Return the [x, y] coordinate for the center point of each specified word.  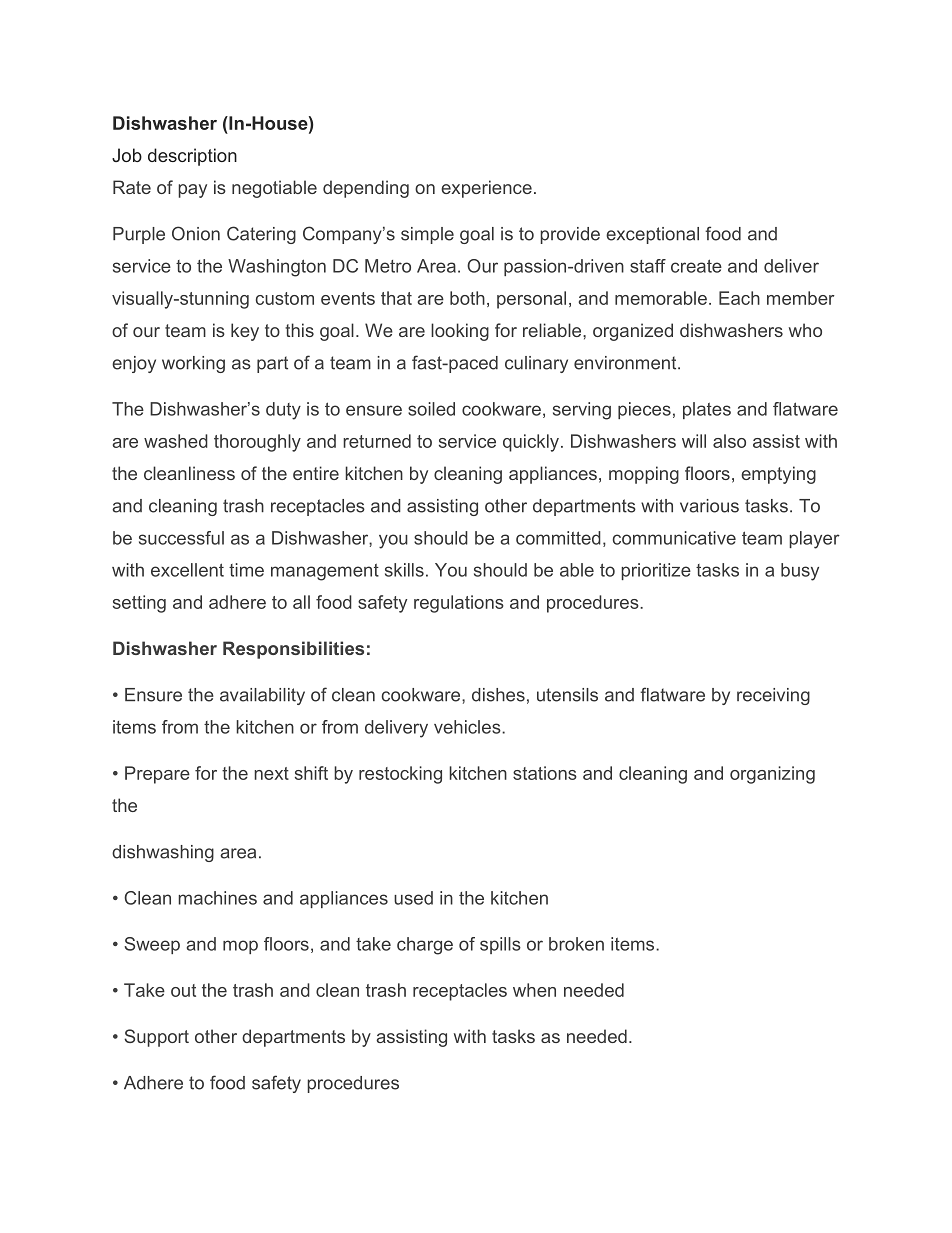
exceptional [652, 235]
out [183, 990]
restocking [400, 775]
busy [800, 572]
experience [486, 189]
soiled [431, 409]
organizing [772, 775]
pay [192, 191]
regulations [459, 604]
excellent [187, 570]
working [193, 364]
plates [707, 410]
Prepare [157, 775]
